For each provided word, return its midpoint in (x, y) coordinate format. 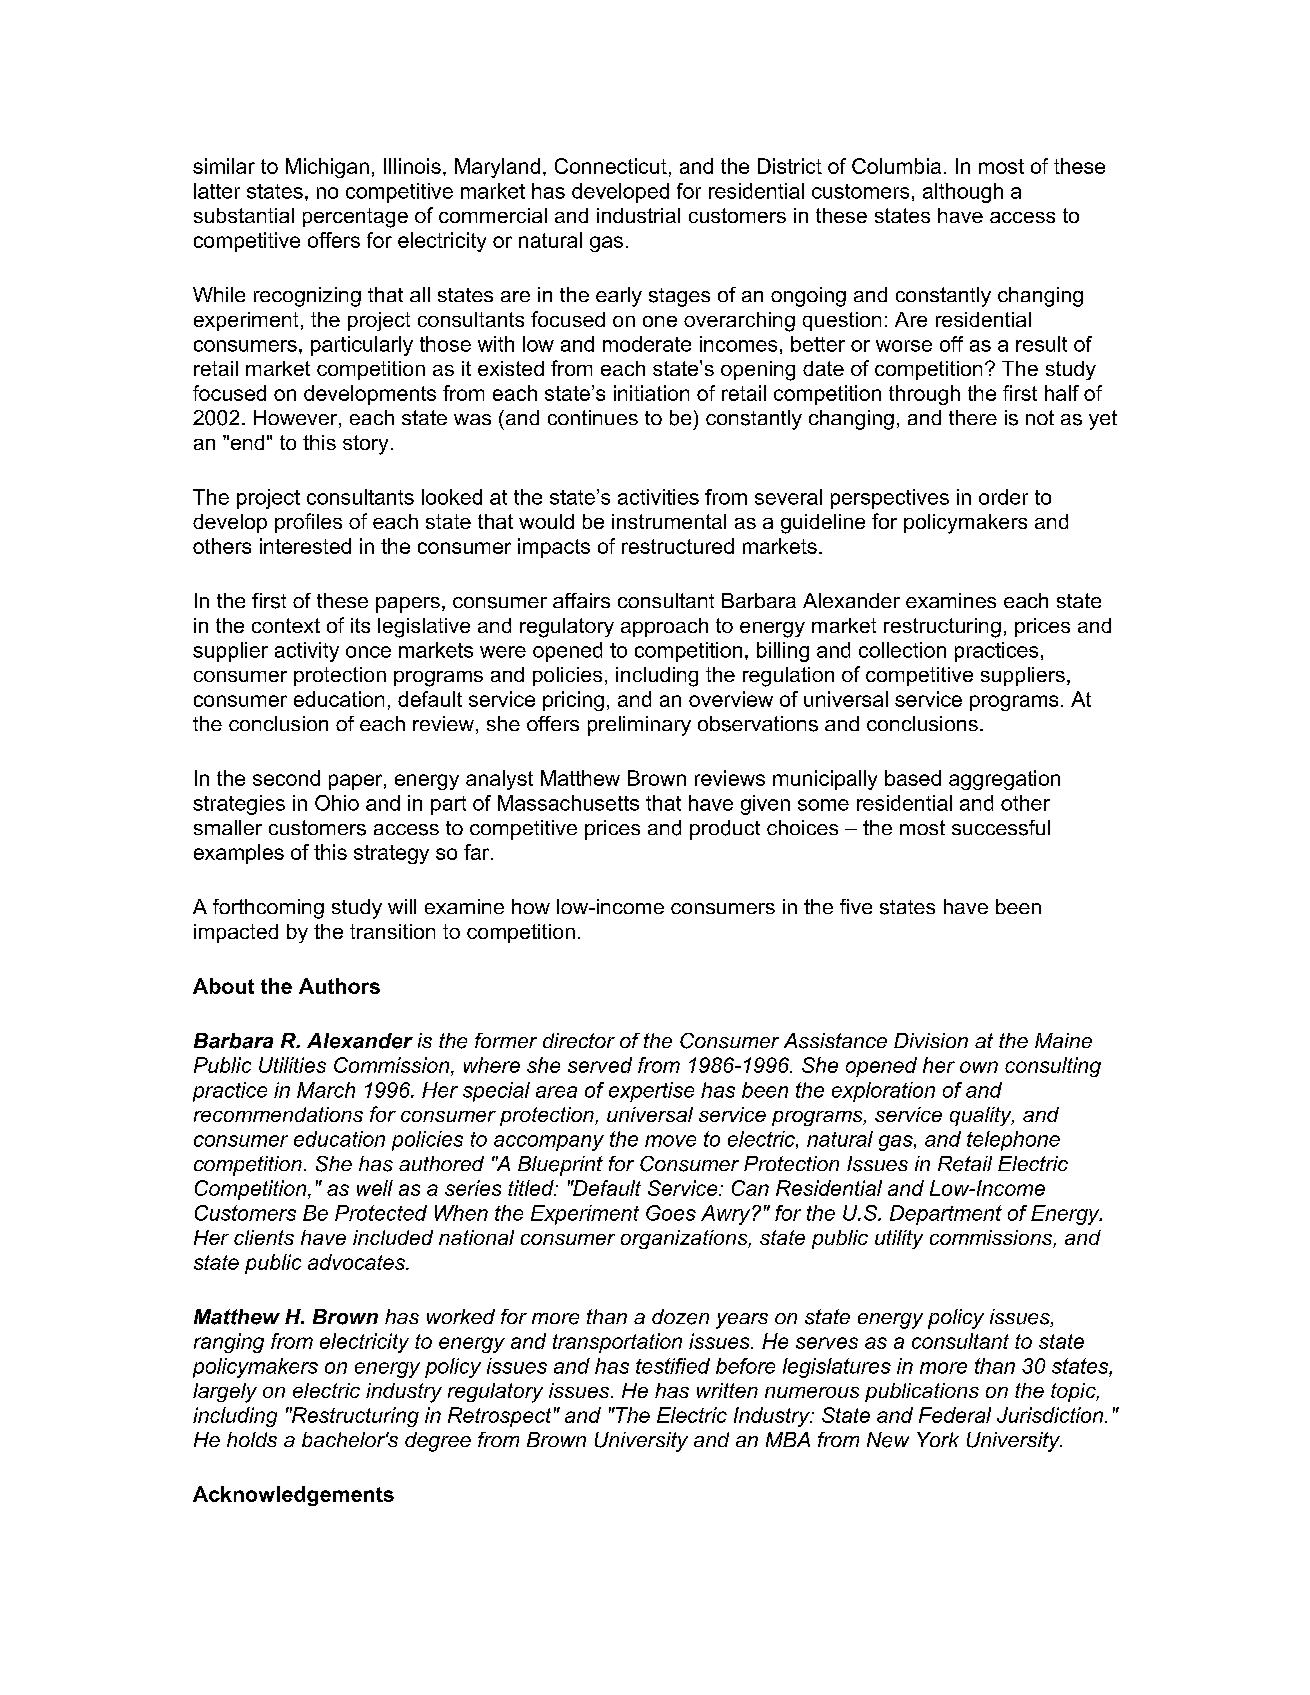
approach (664, 627)
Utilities (292, 1065)
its (360, 625)
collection (902, 650)
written (727, 1390)
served (600, 1065)
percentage (355, 218)
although (963, 193)
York (938, 1439)
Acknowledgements (293, 1496)
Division (931, 1040)
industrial (638, 215)
